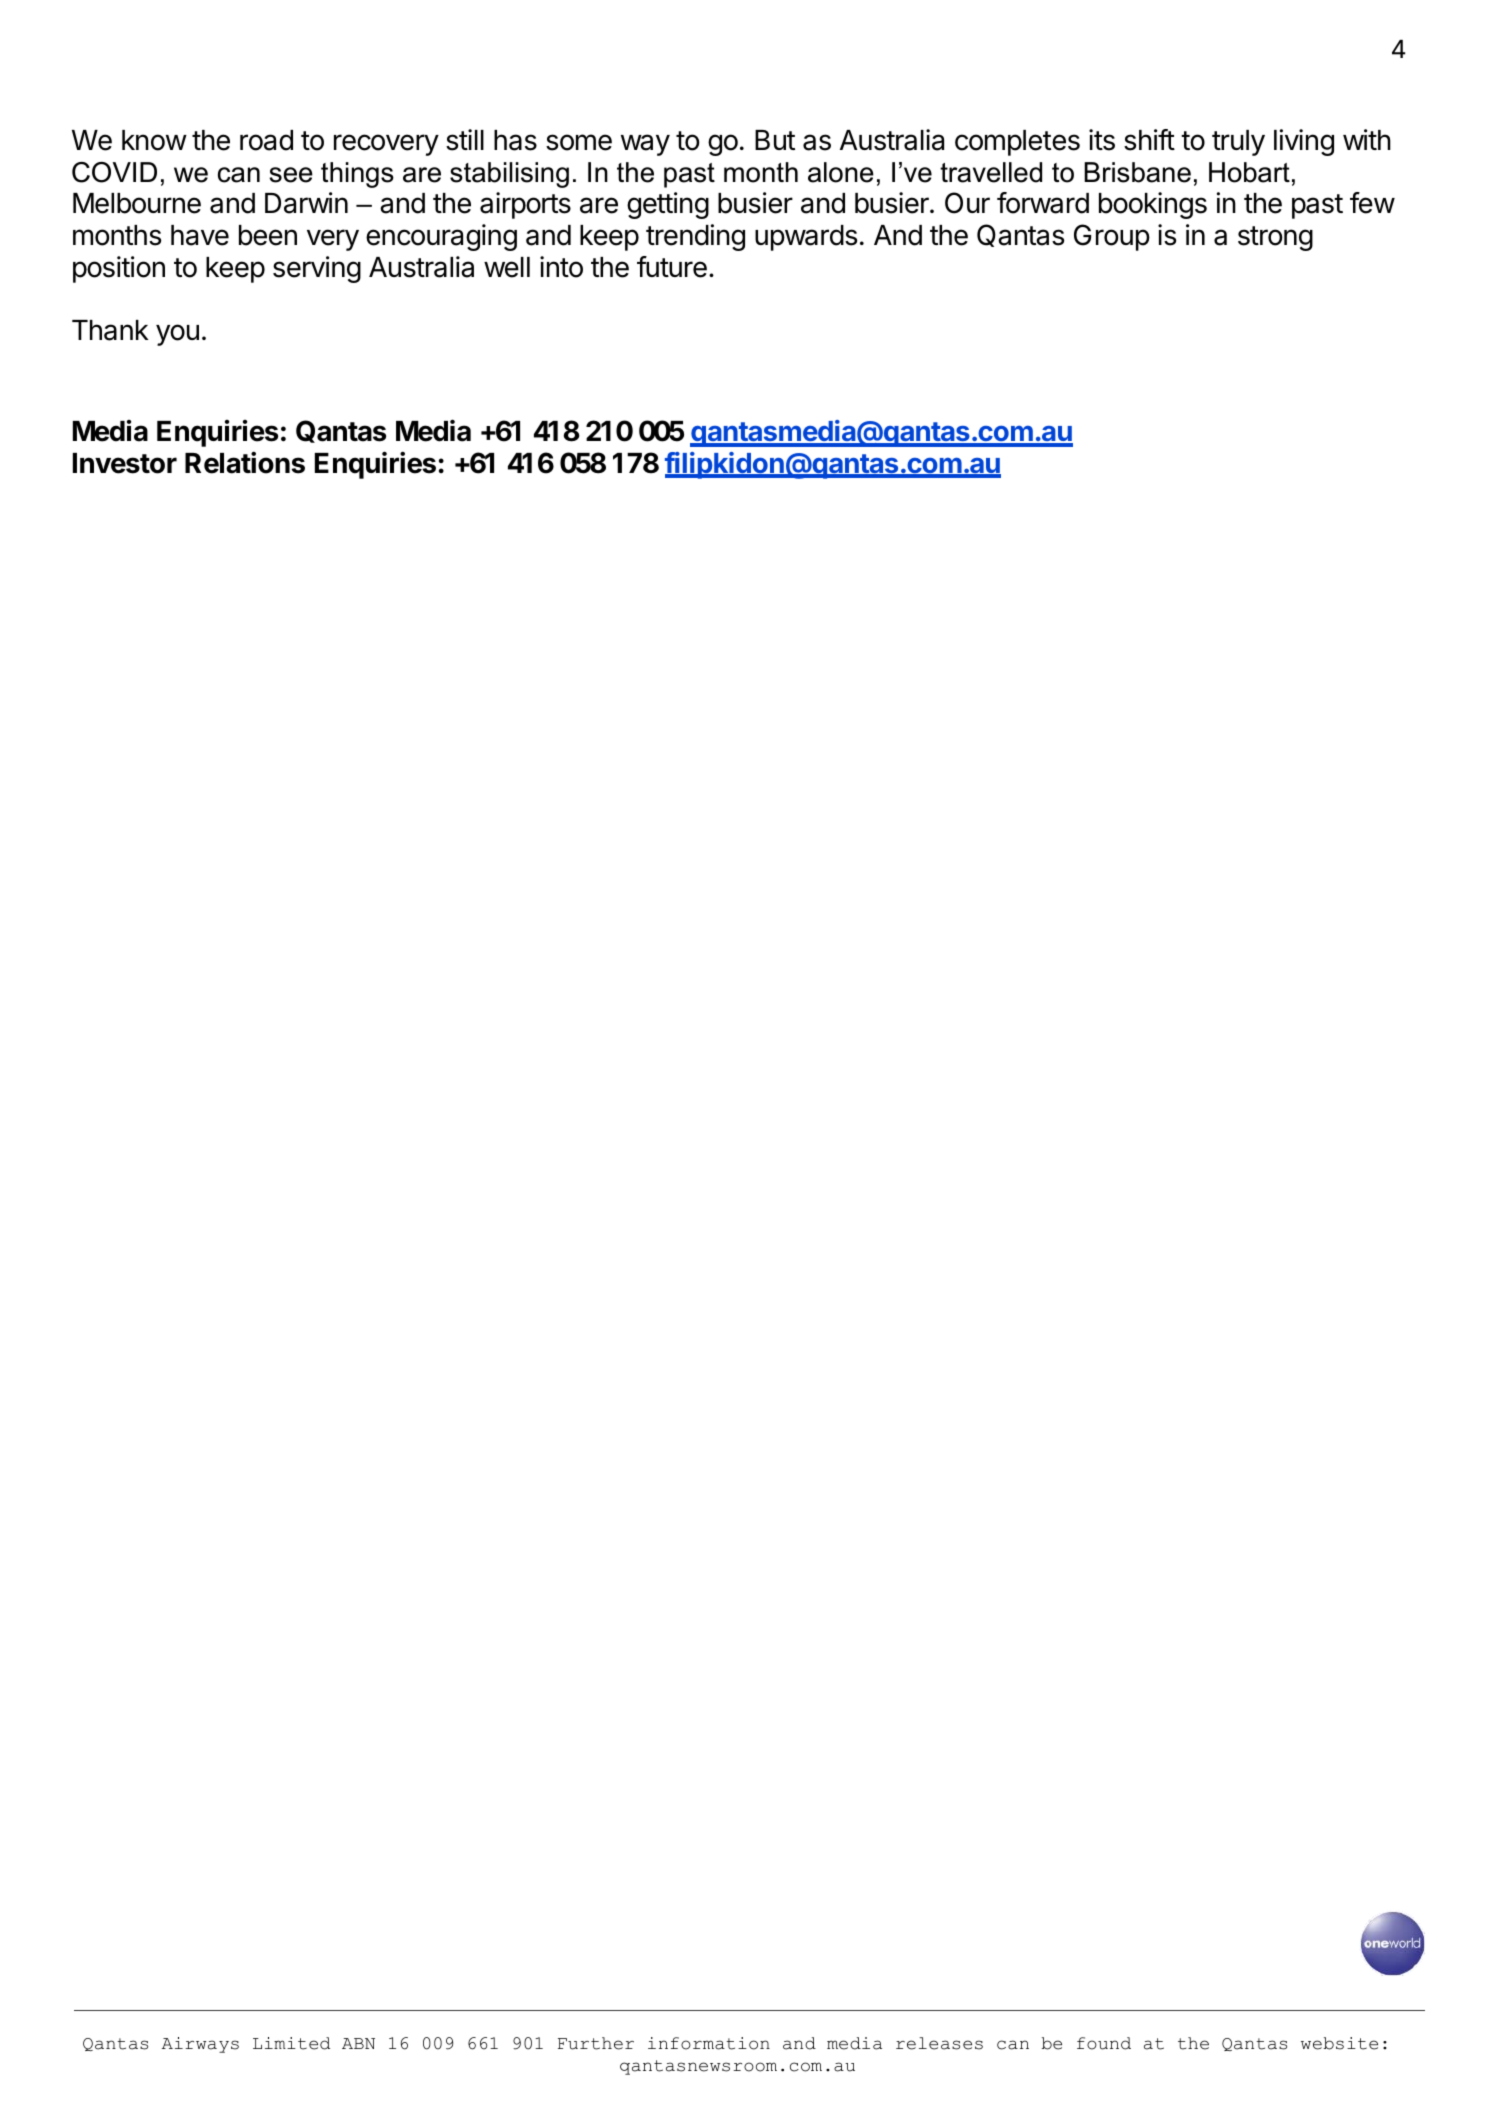 This image has height=2112, width=1492. What do you see at coordinates (200, 2045) in the image?
I see `Airways` at bounding box center [200, 2045].
